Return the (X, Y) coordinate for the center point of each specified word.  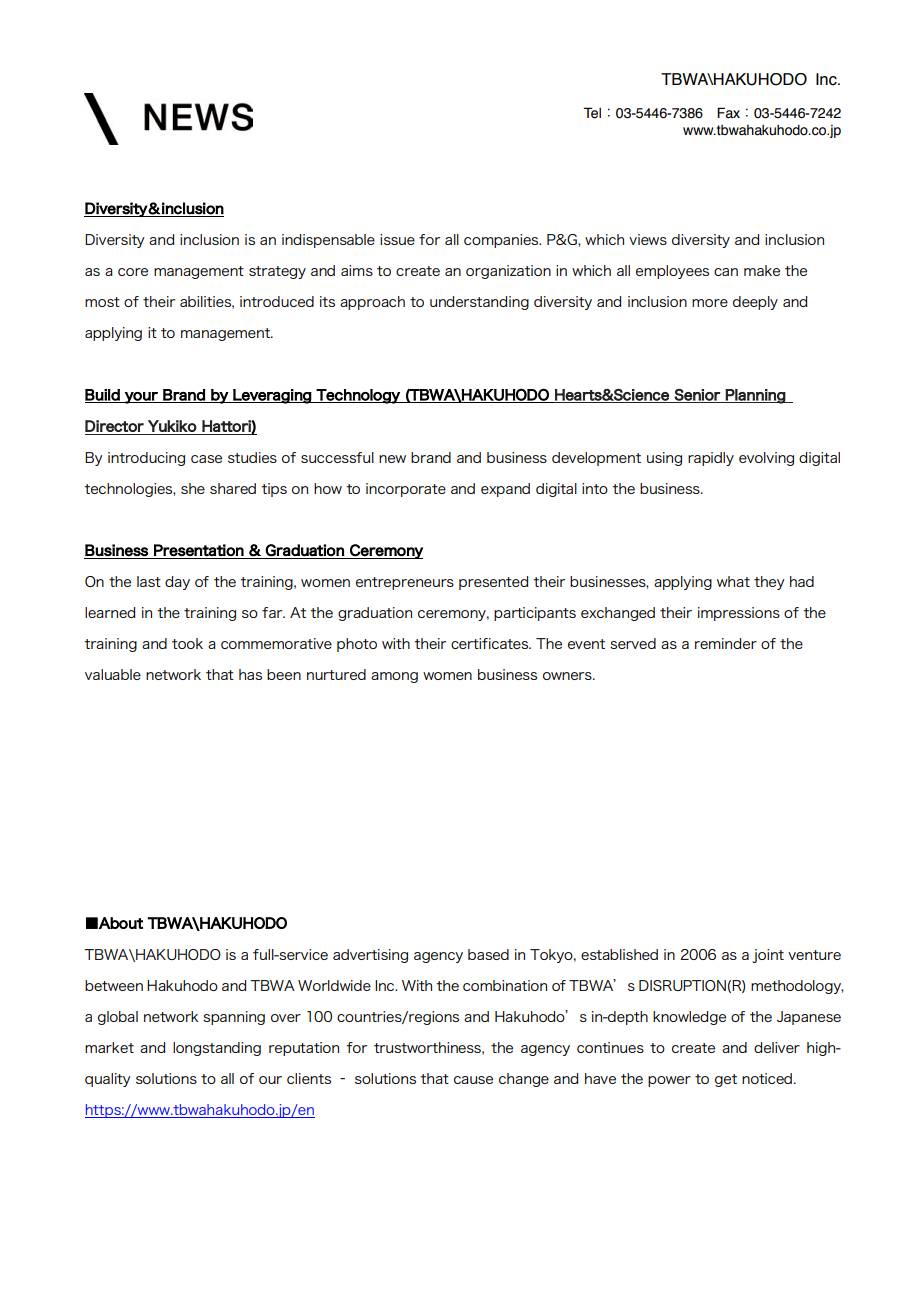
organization (508, 272)
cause (473, 1080)
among (394, 677)
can (726, 272)
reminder (726, 643)
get (726, 1080)
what (733, 581)
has (250, 674)
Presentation (199, 550)
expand (505, 490)
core (133, 272)
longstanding (217, 1049)
